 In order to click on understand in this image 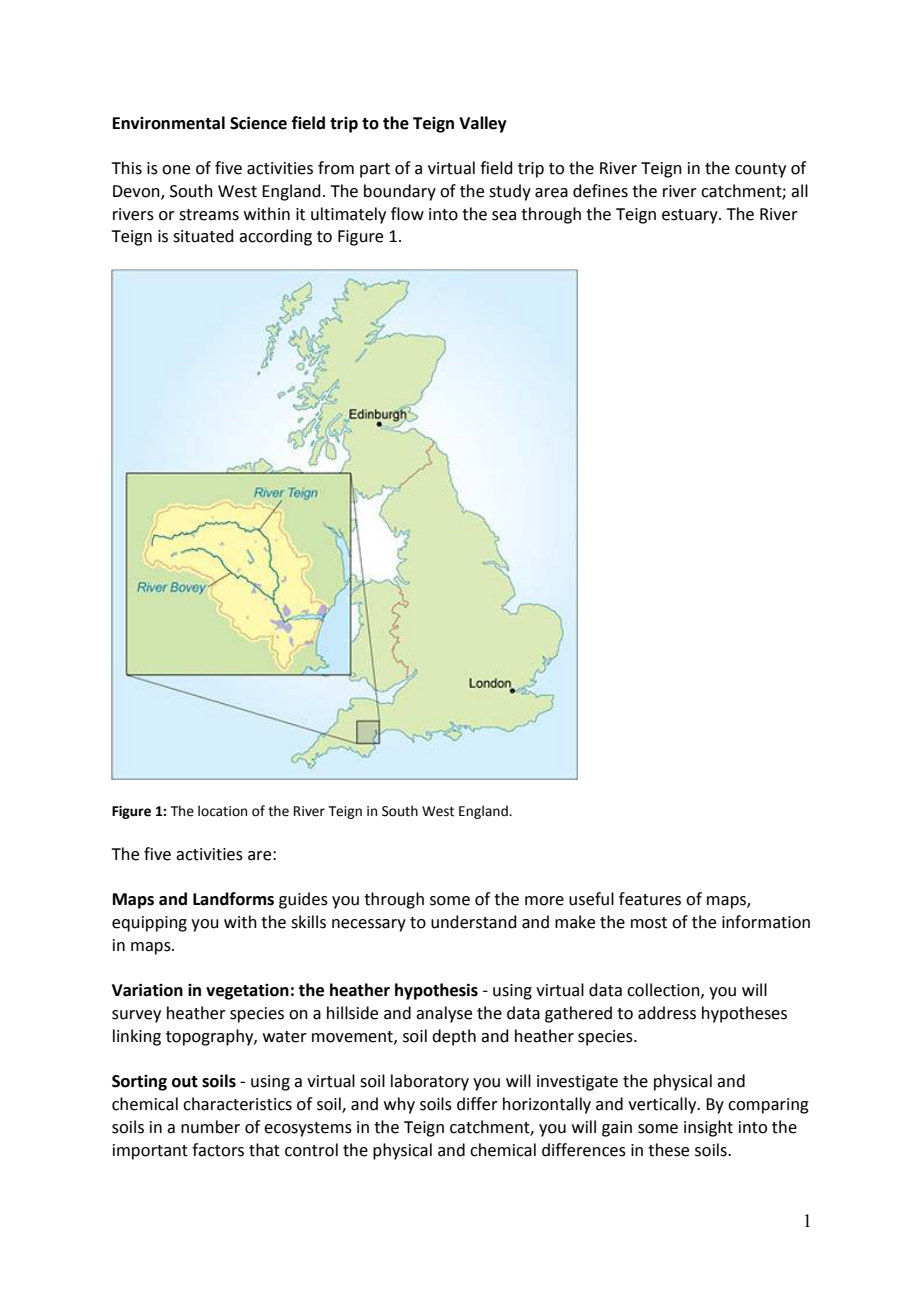, I will do `click(474, 922)`.
